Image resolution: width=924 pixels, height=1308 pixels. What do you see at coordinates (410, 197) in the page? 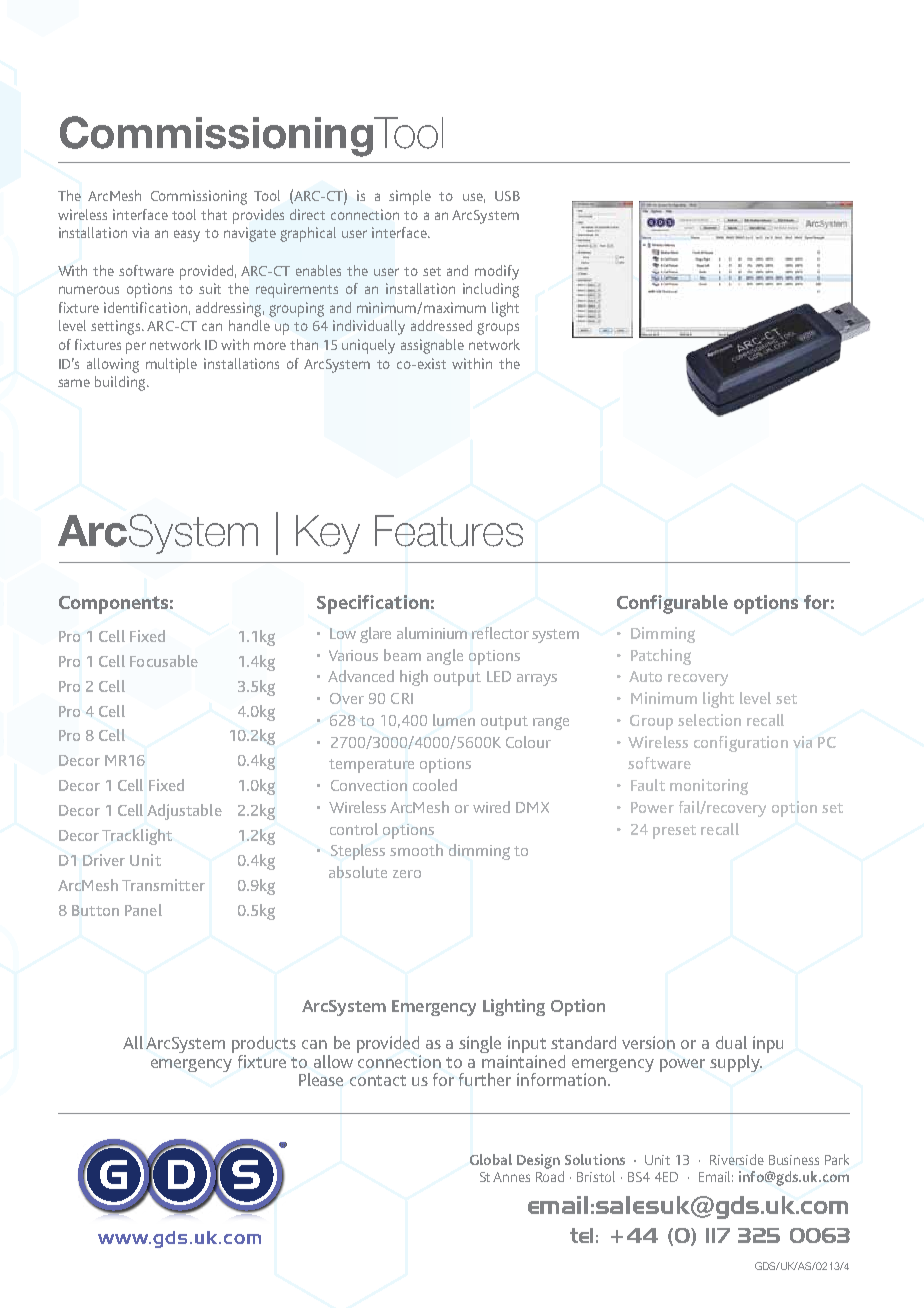
I see `simple` at bounding box center [410, 197].
